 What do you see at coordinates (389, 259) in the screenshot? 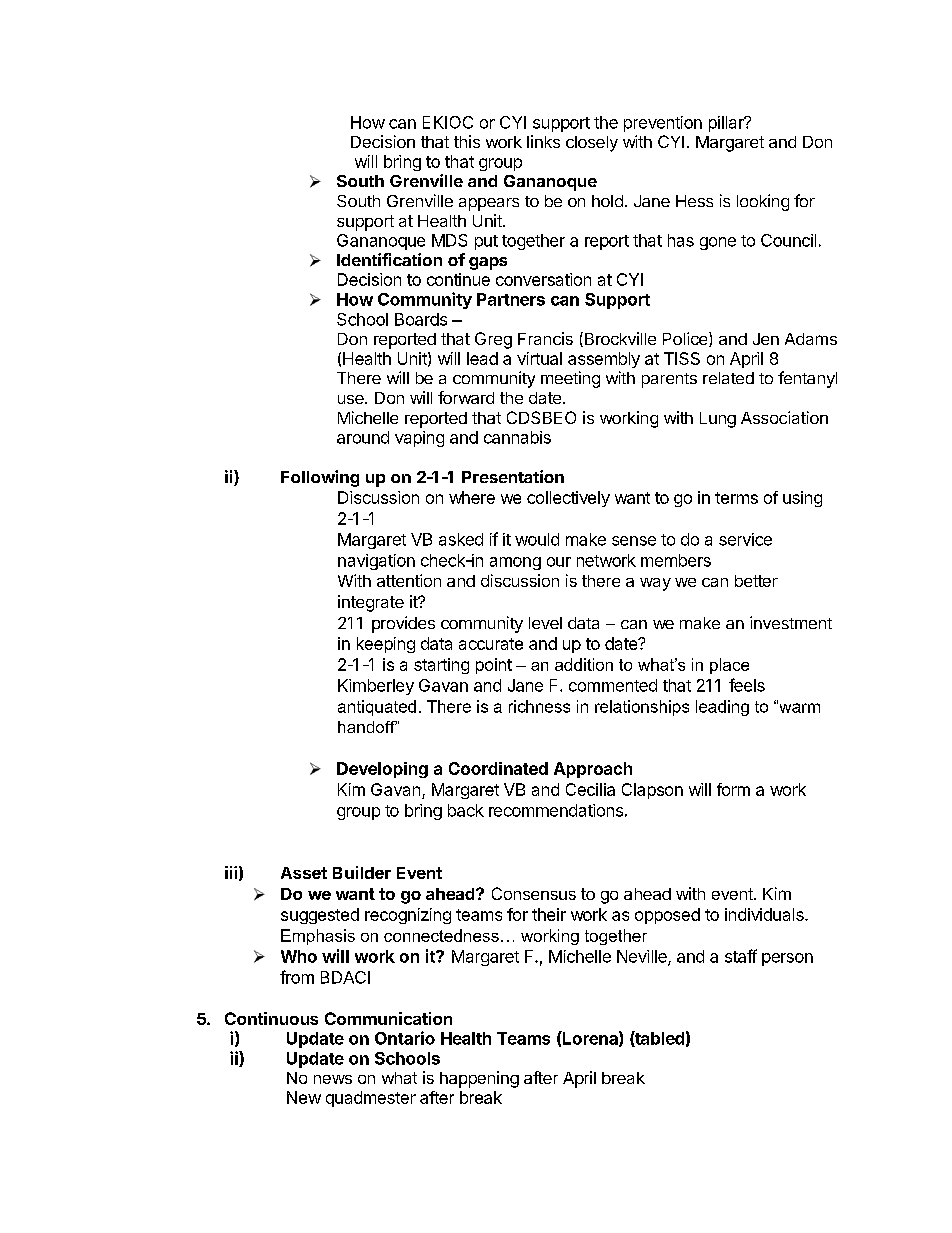
I see `Identification` at bounding box center [389, 259].
